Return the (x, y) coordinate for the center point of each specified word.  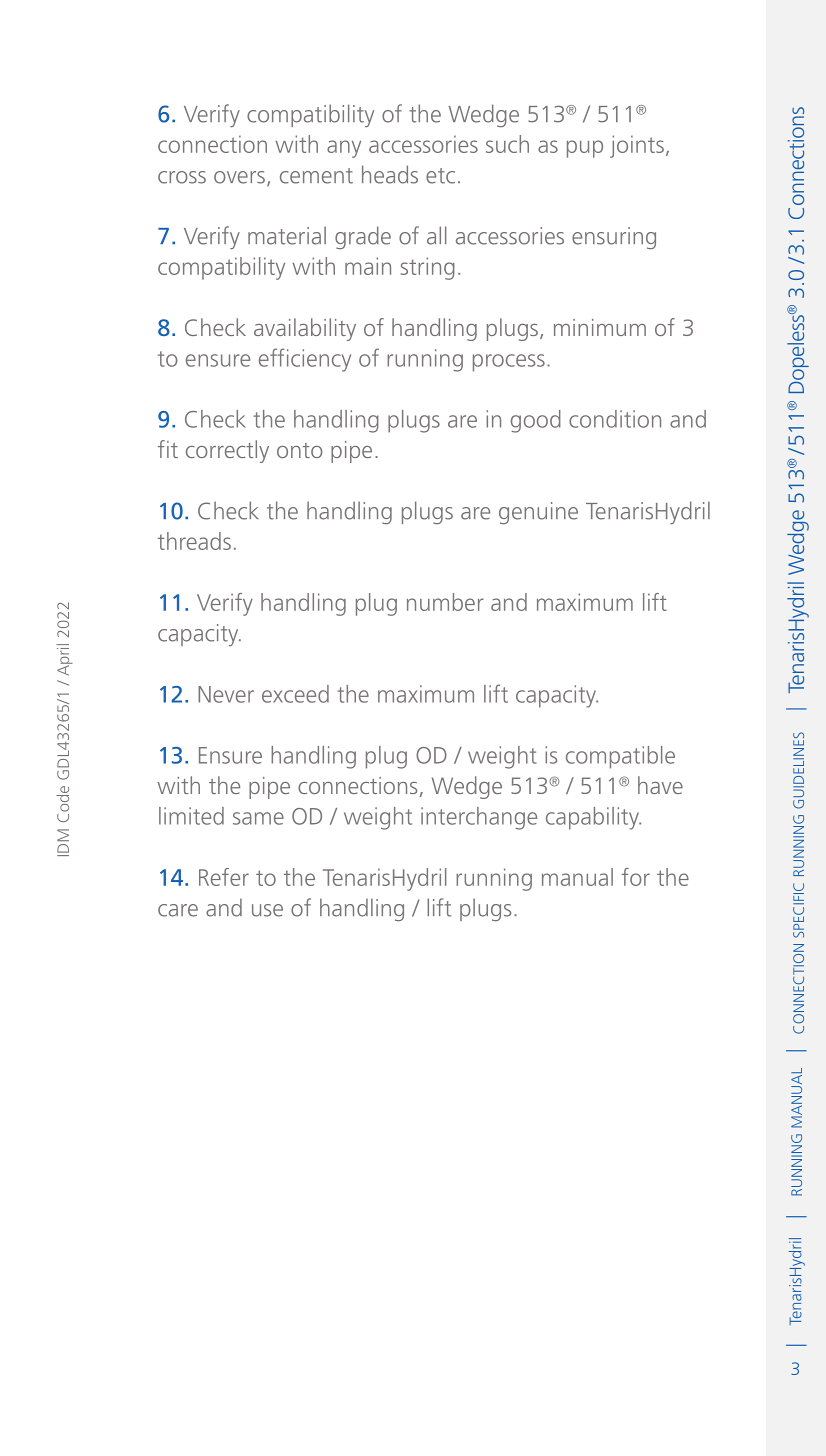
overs (239, 177)
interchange (479, 818)
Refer (224, 877)
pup (585, 149)
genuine (538, 513)
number (445, 602)
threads (194, 541)
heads (390, 174)
